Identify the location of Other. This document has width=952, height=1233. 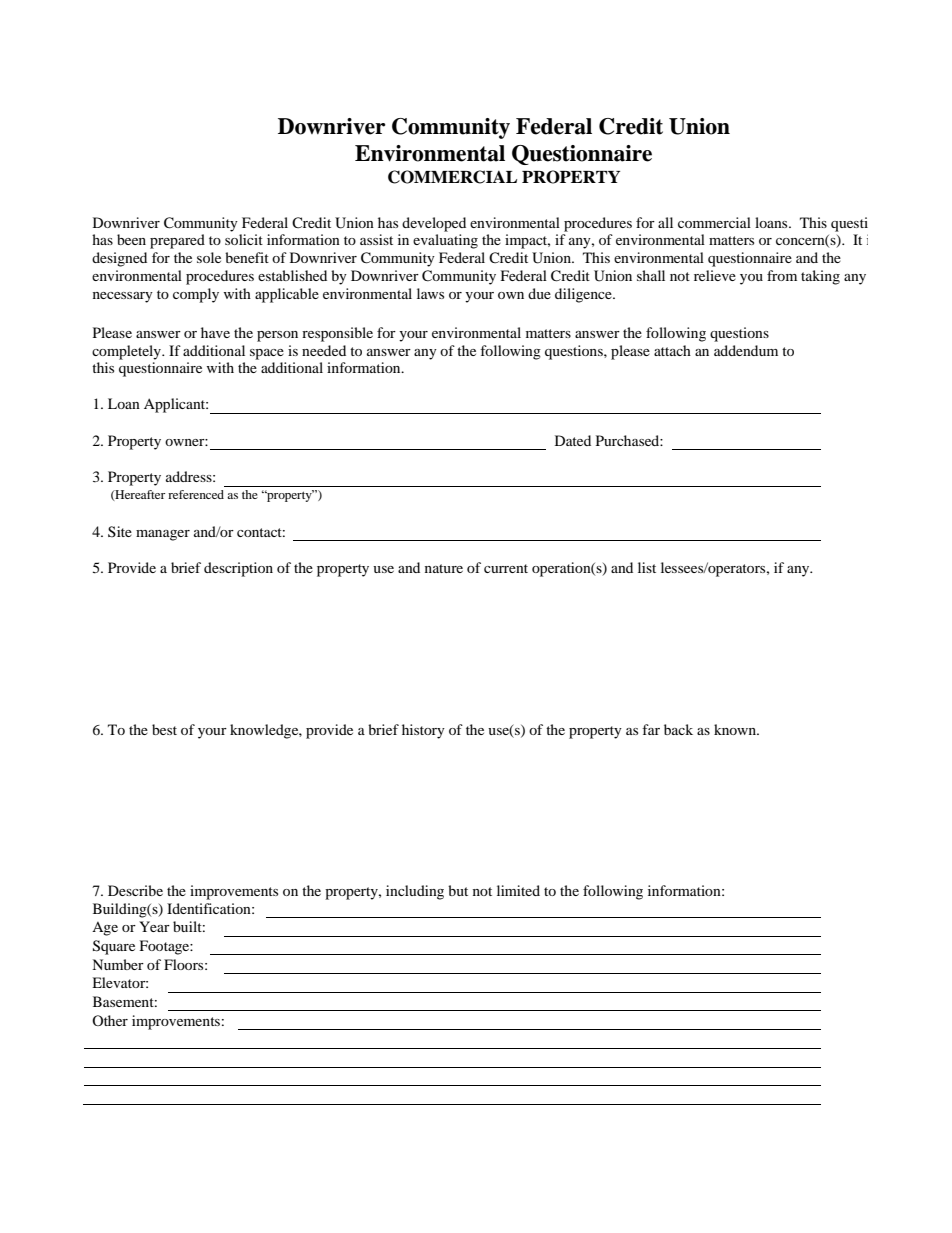
(110, 1020).
